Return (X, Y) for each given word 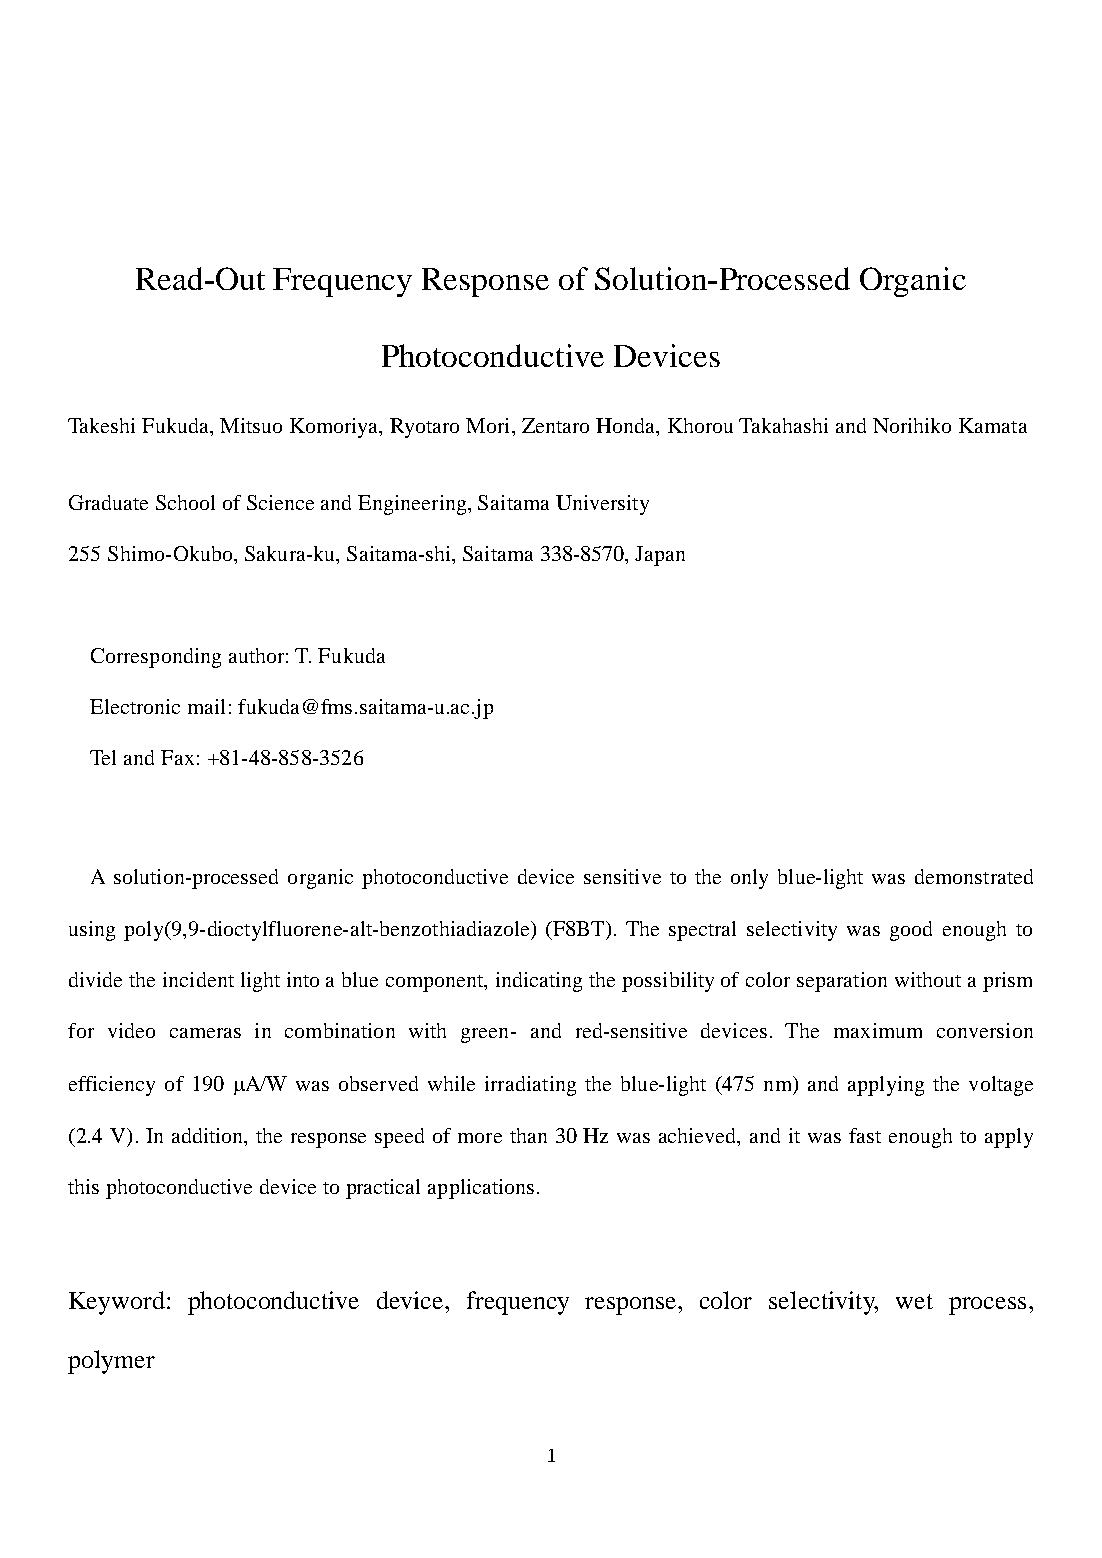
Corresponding (156, 658)
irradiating (530, 1086)
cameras (205, 1033)
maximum (878, 1030)
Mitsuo (251, 425)
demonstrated (974, 876)
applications (481, 1189)
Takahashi (783, 425)
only (749, 879)
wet (914, 1301)
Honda (627, 427)
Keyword (117, 1303)
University (602, 505)
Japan (660, 556)
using (92, 931)
